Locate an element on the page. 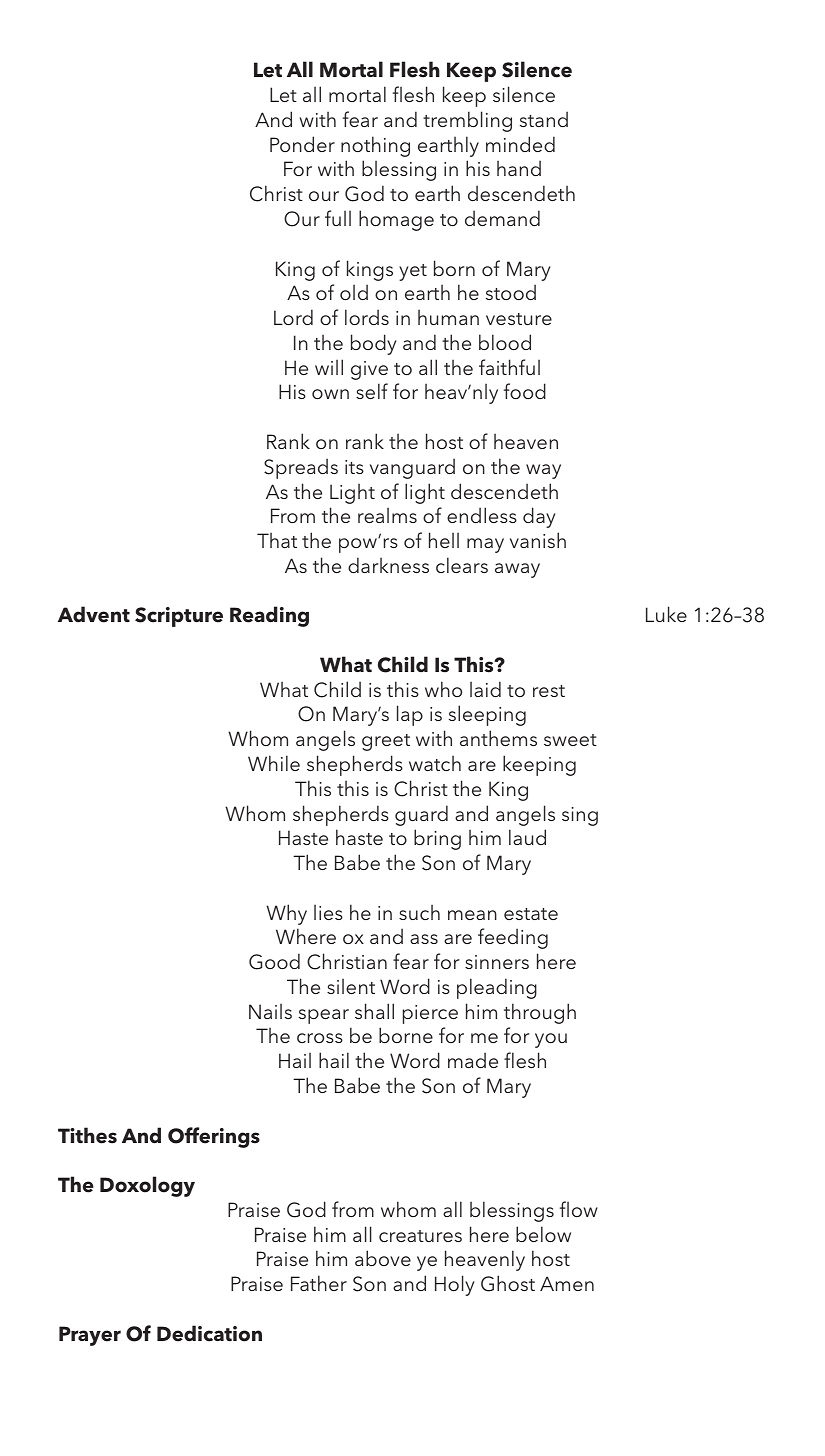 The height and width of the page is (1456, 825). Amen is located at coordinates (567, 1283).
